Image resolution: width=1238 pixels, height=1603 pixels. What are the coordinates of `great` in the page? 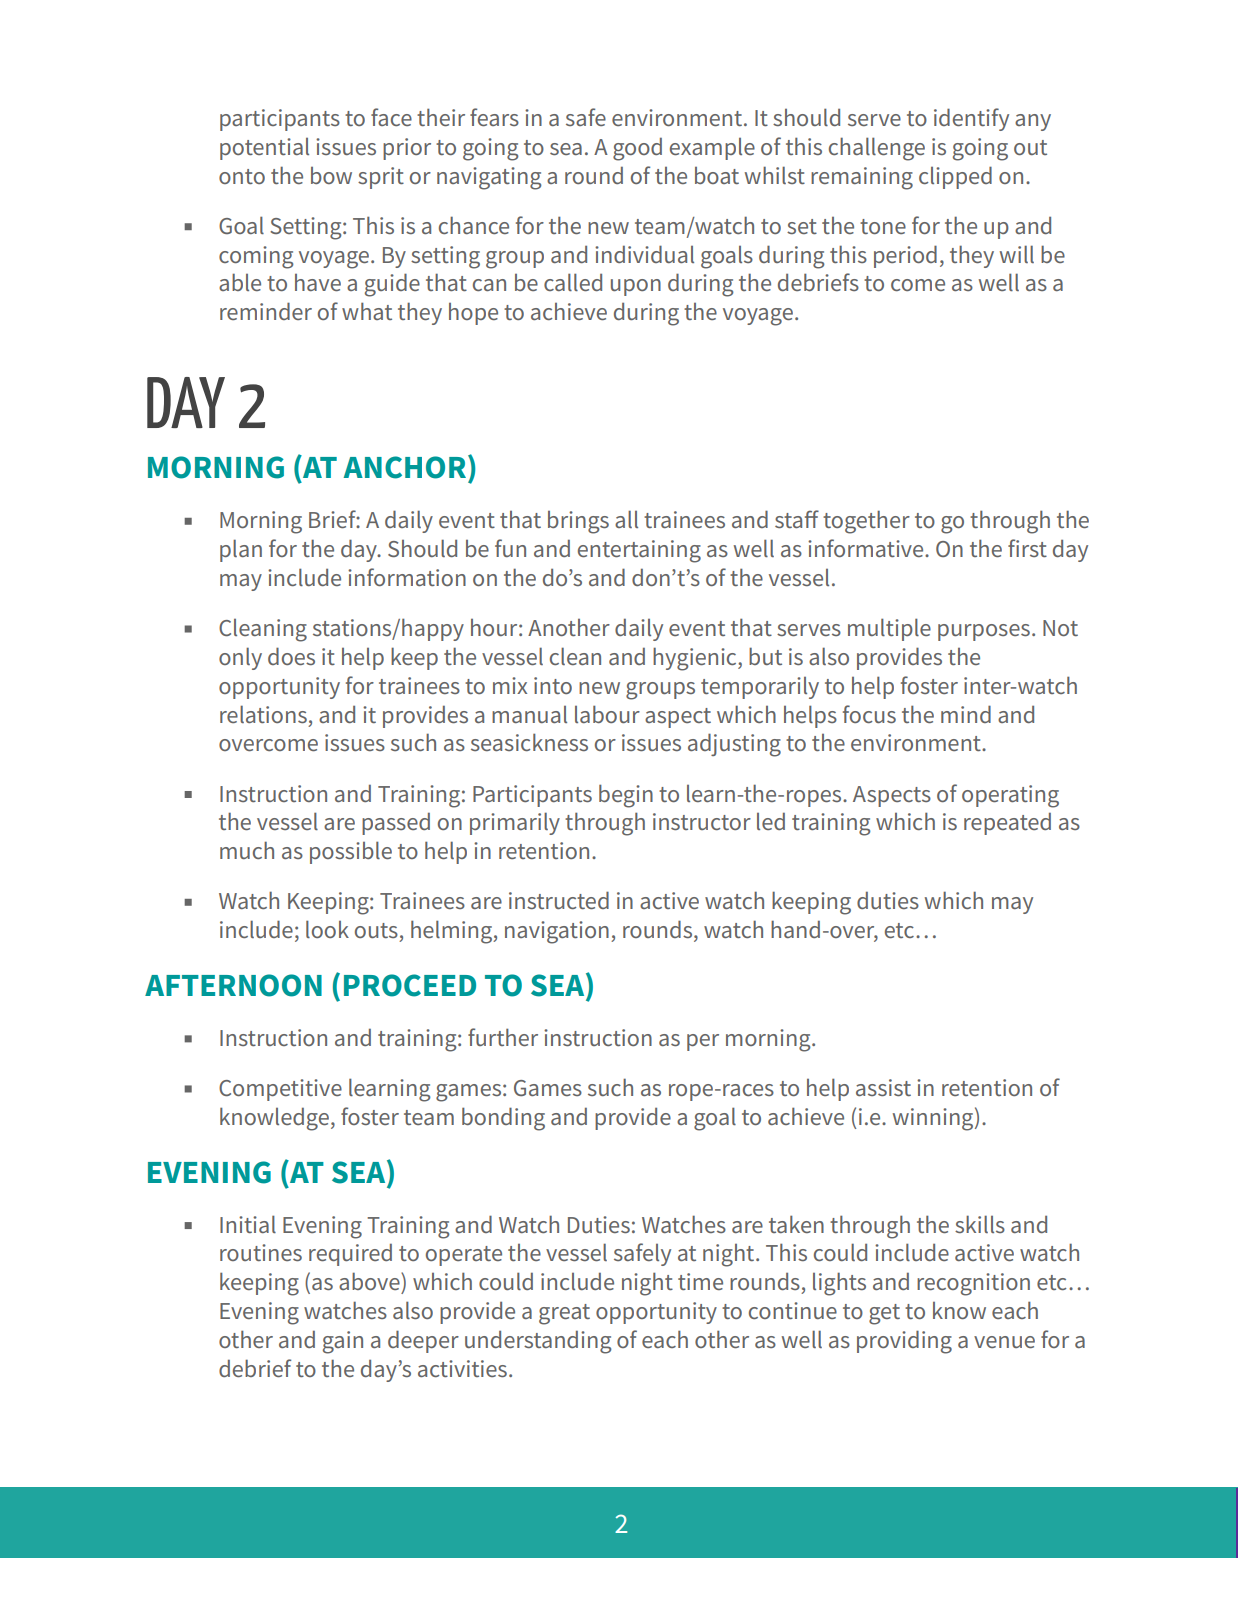 It's located at (564, 1314).
